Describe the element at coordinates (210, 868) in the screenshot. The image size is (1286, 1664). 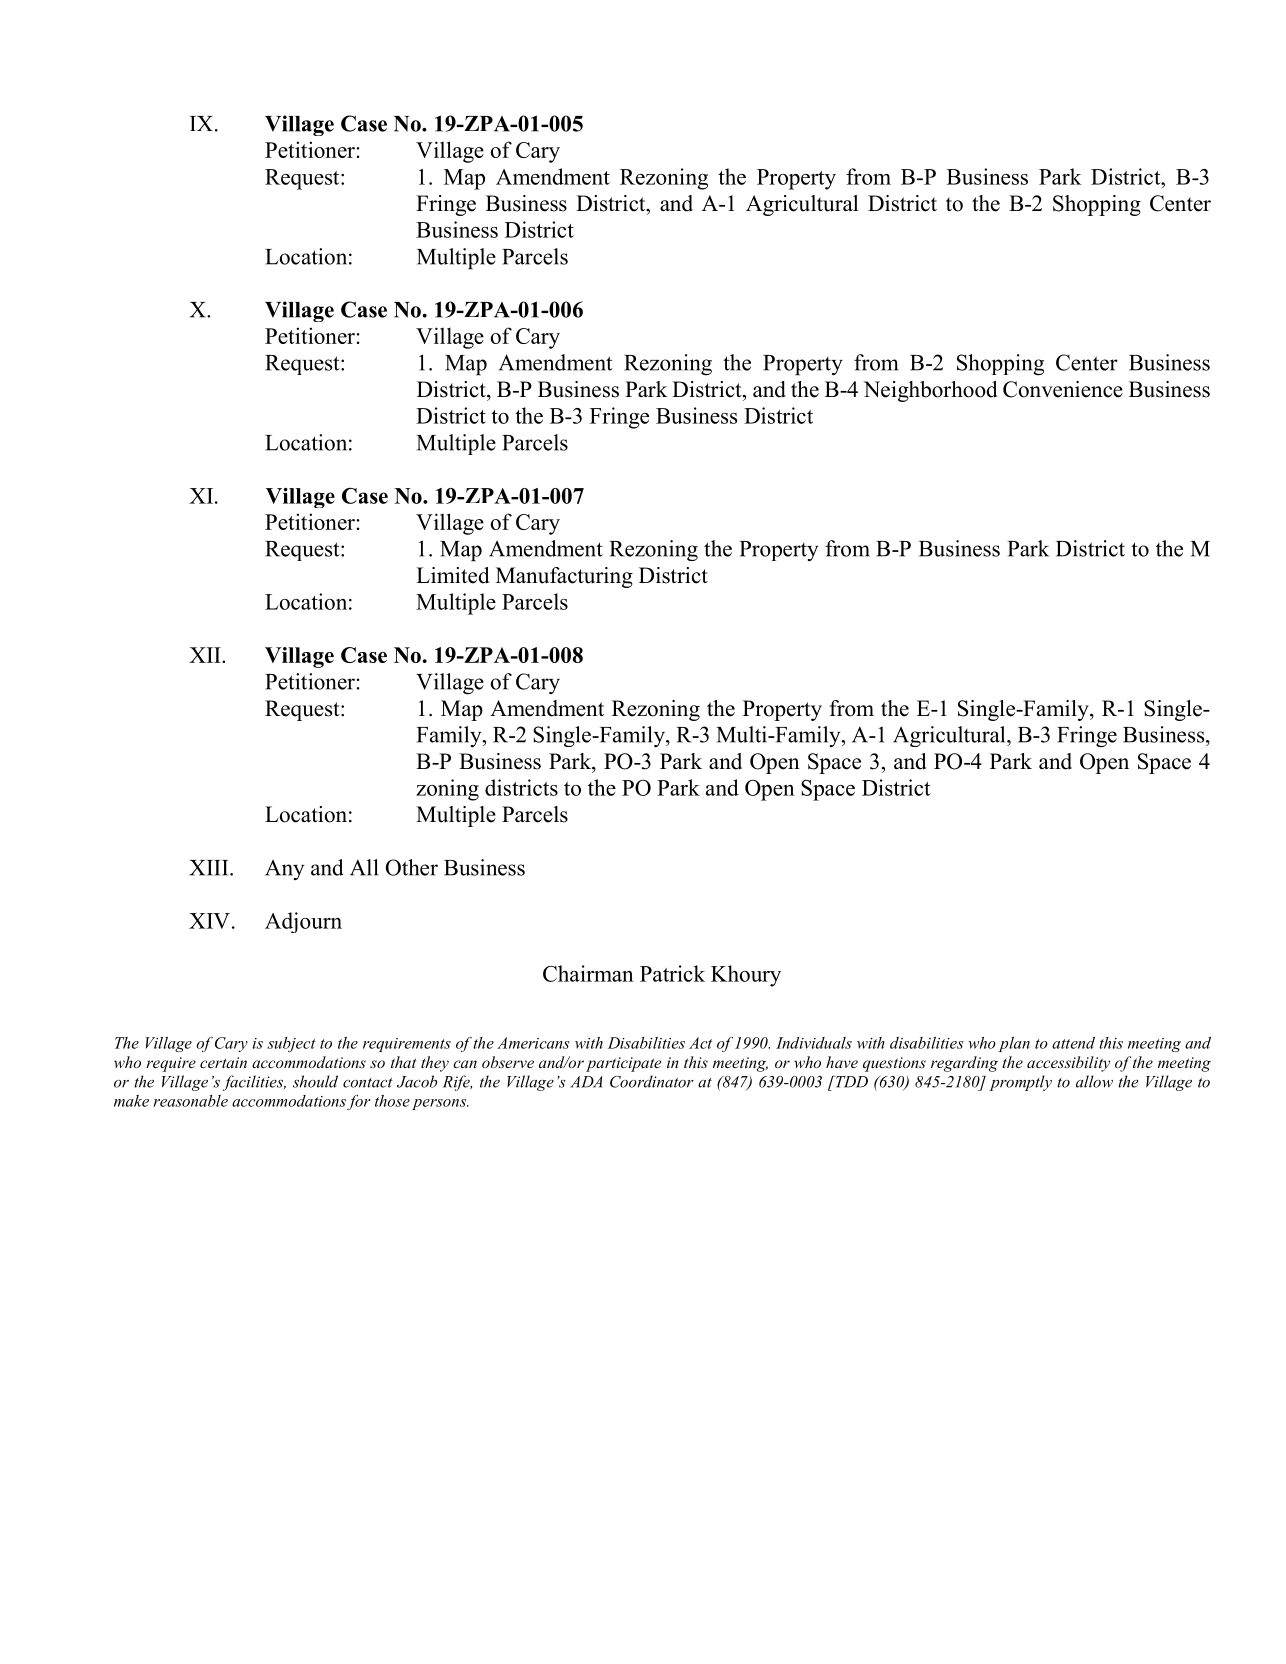
I see `XIII` at that location.
